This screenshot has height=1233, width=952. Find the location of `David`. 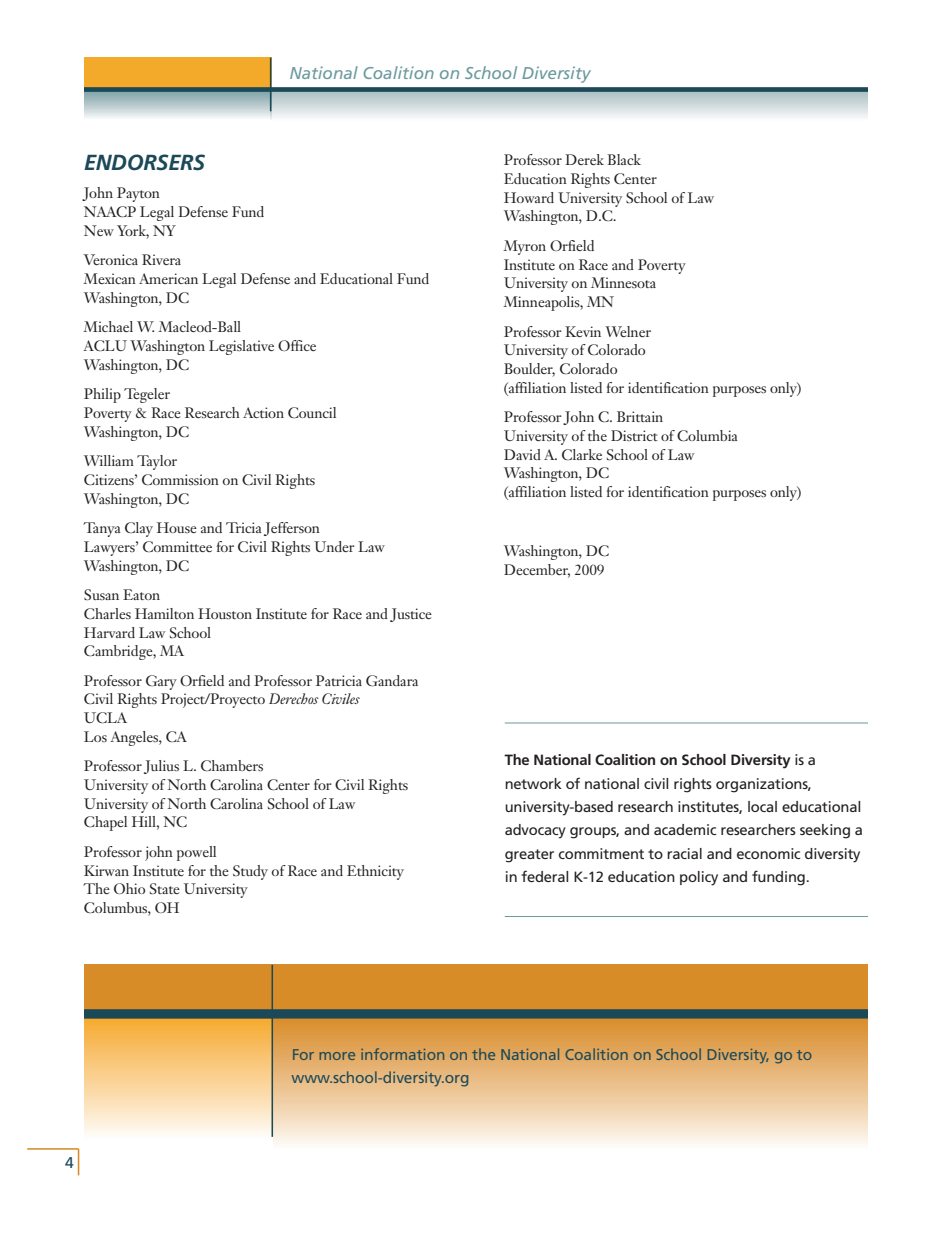

David is located at coordinates (522, 454).
